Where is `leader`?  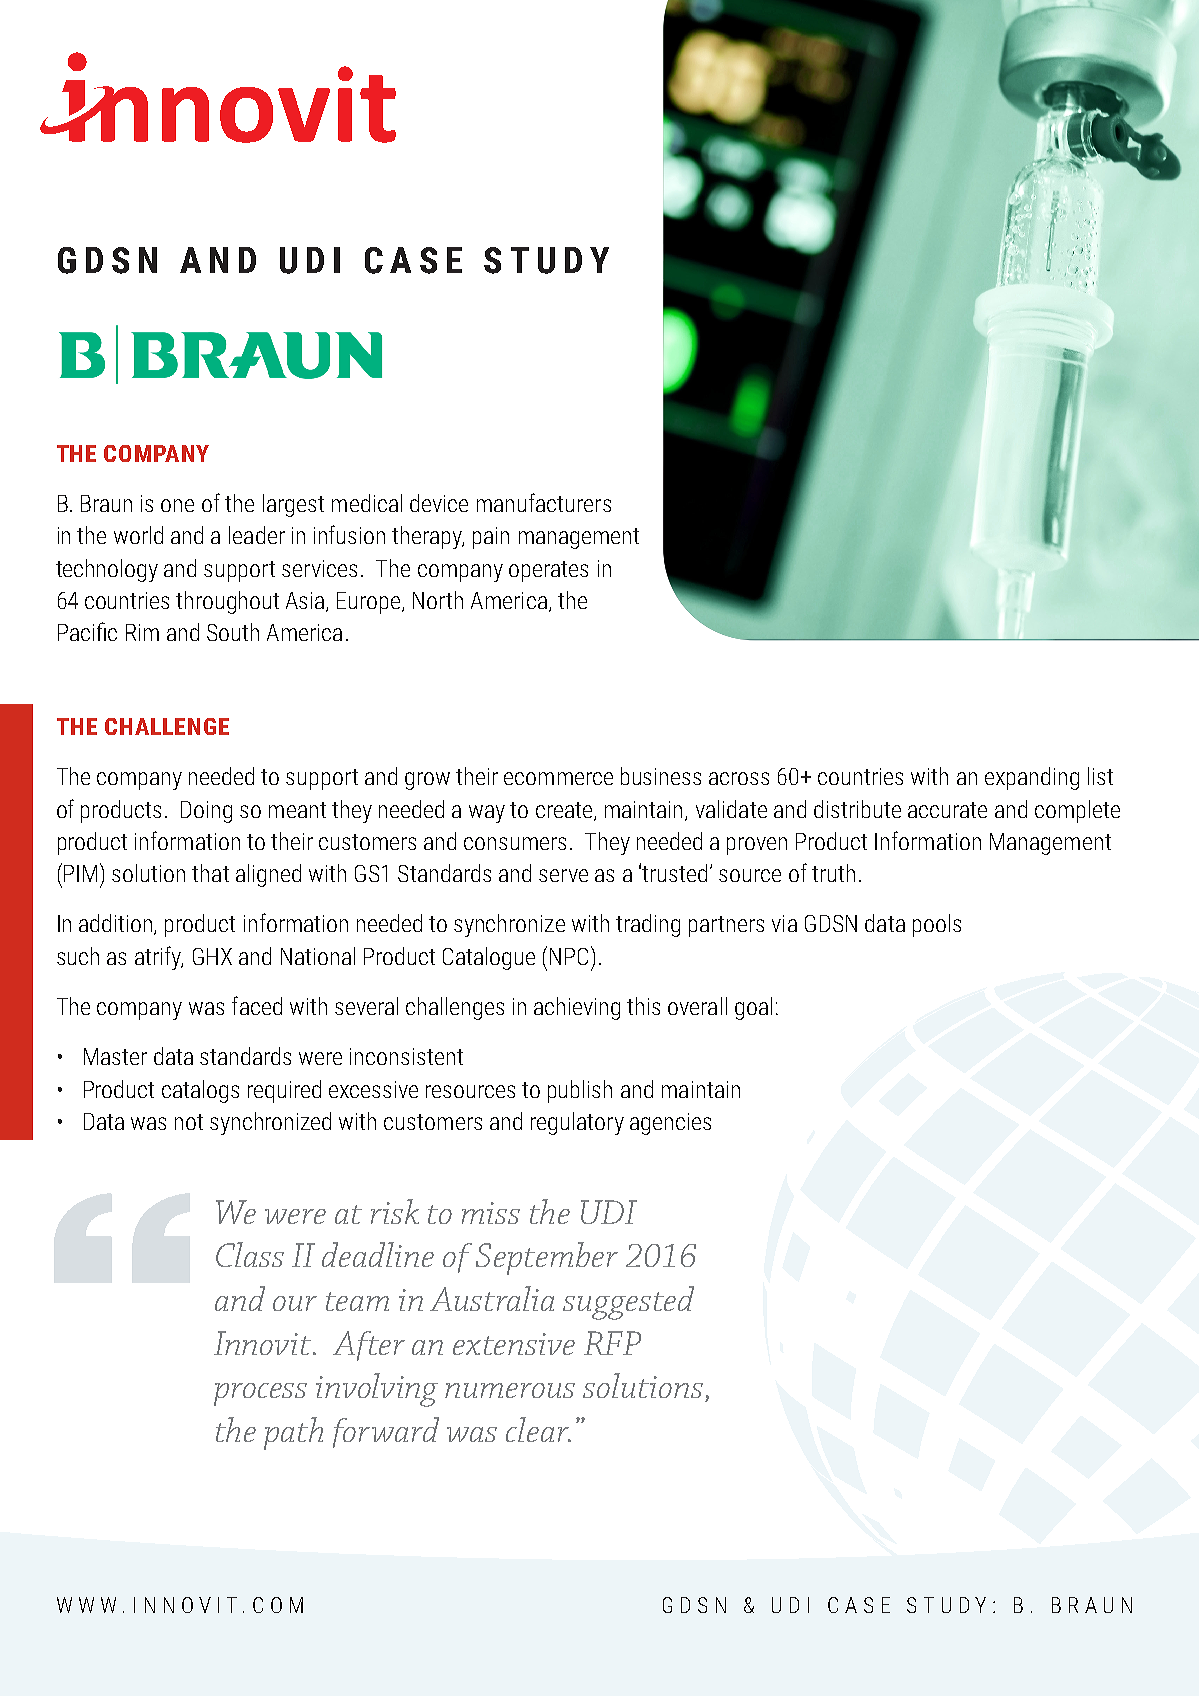 leader is located at coordinates (257, 535).
